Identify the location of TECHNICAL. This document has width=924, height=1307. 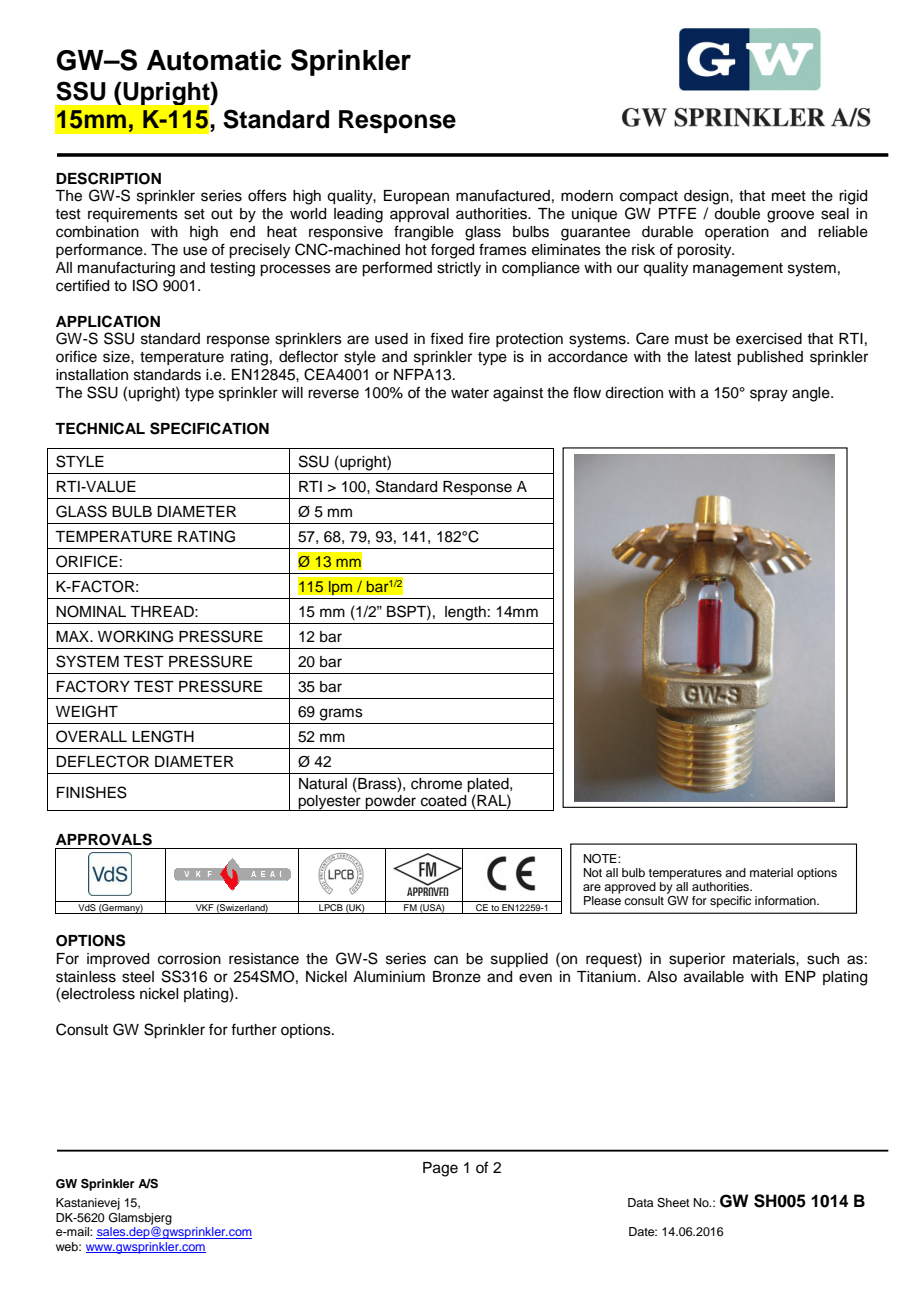
(100, 428).
